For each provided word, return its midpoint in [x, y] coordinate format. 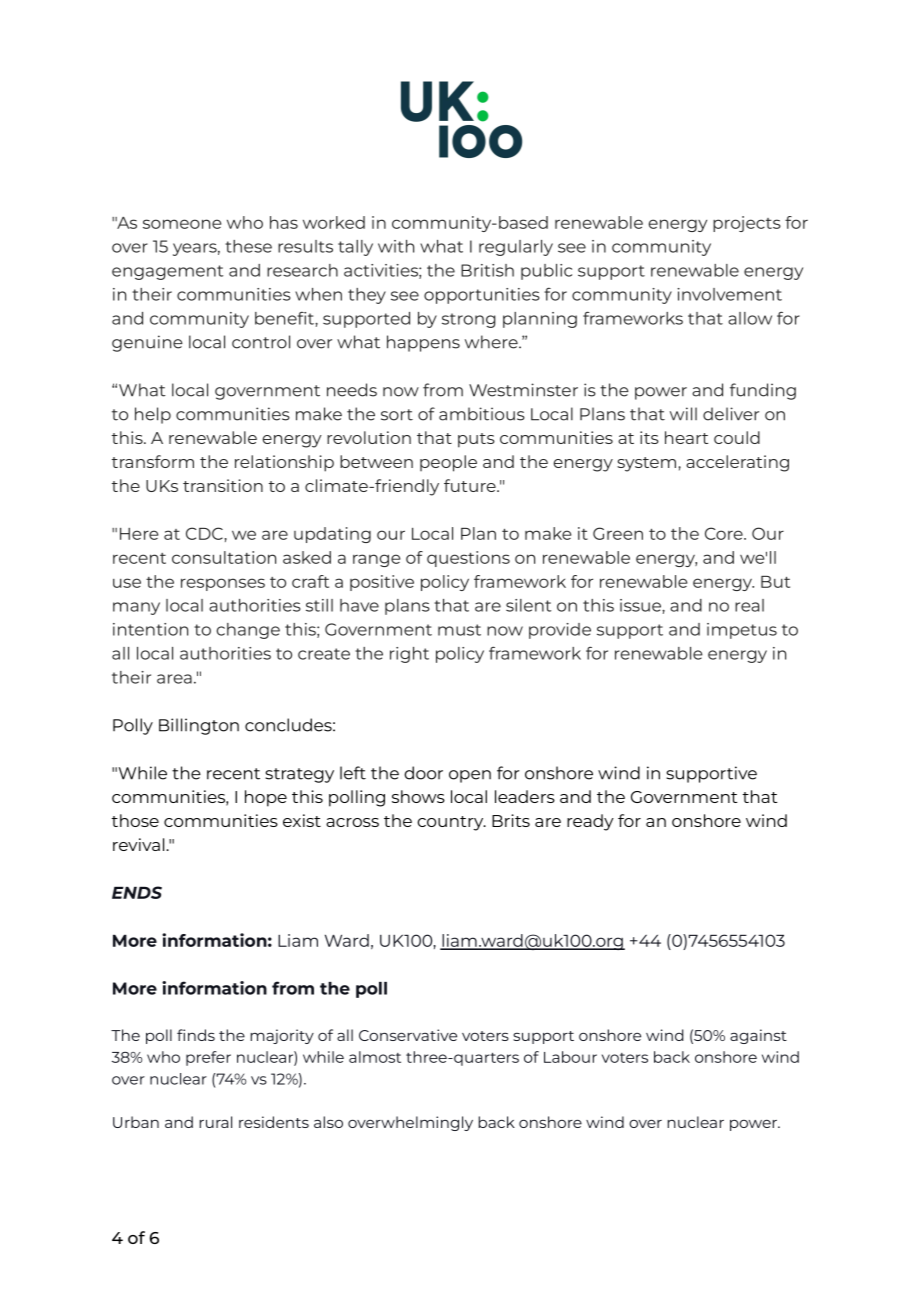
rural [215, 1122]
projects [747, 224]
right [409, 655]
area [174, 679]
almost [375, 1057]
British [487, 270]
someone [182, 224]
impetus [742, 631]
